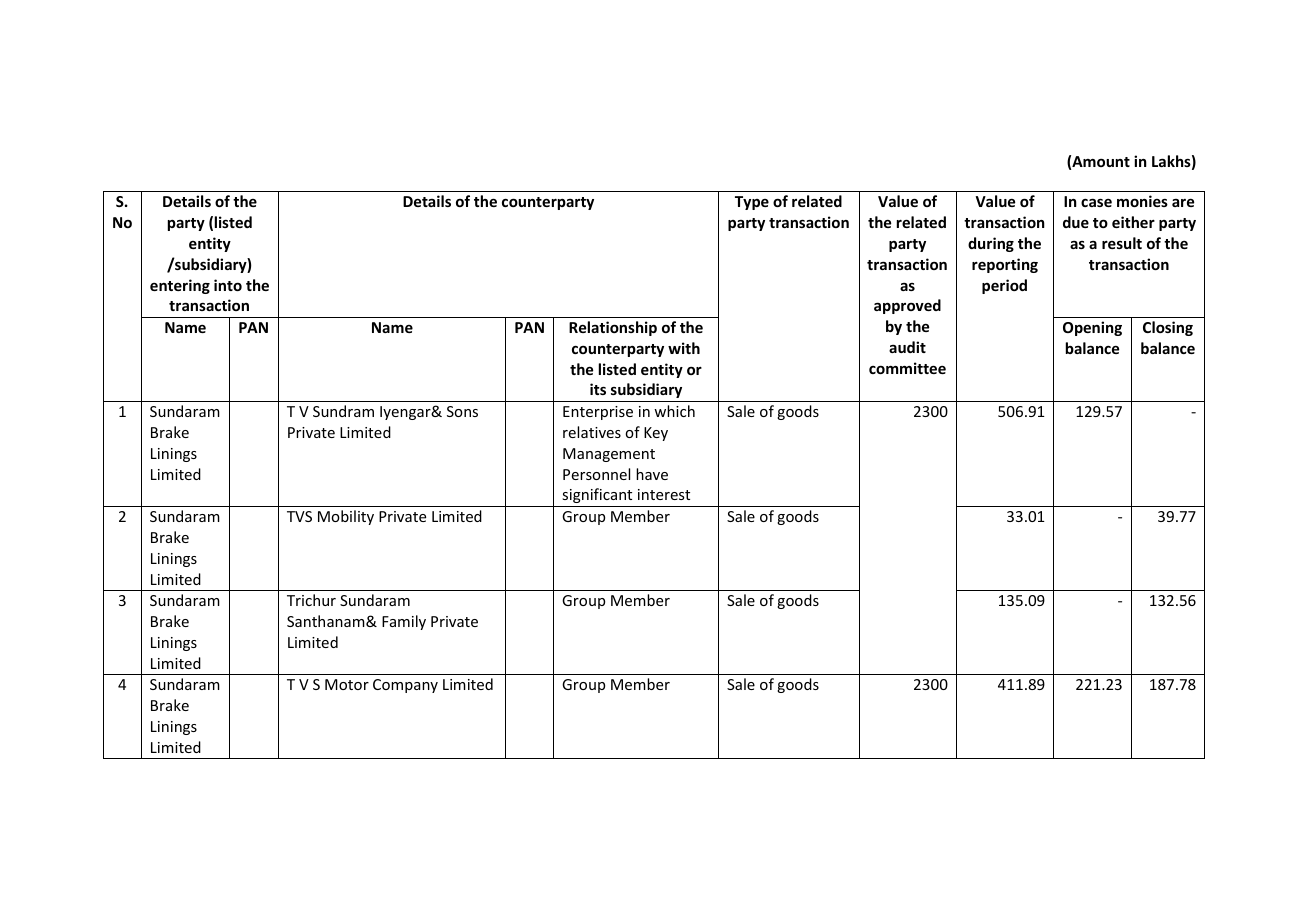 Image resolution: width=1308 pixels, height=924 pixels. I want to click on committee, so click(907, 368).
